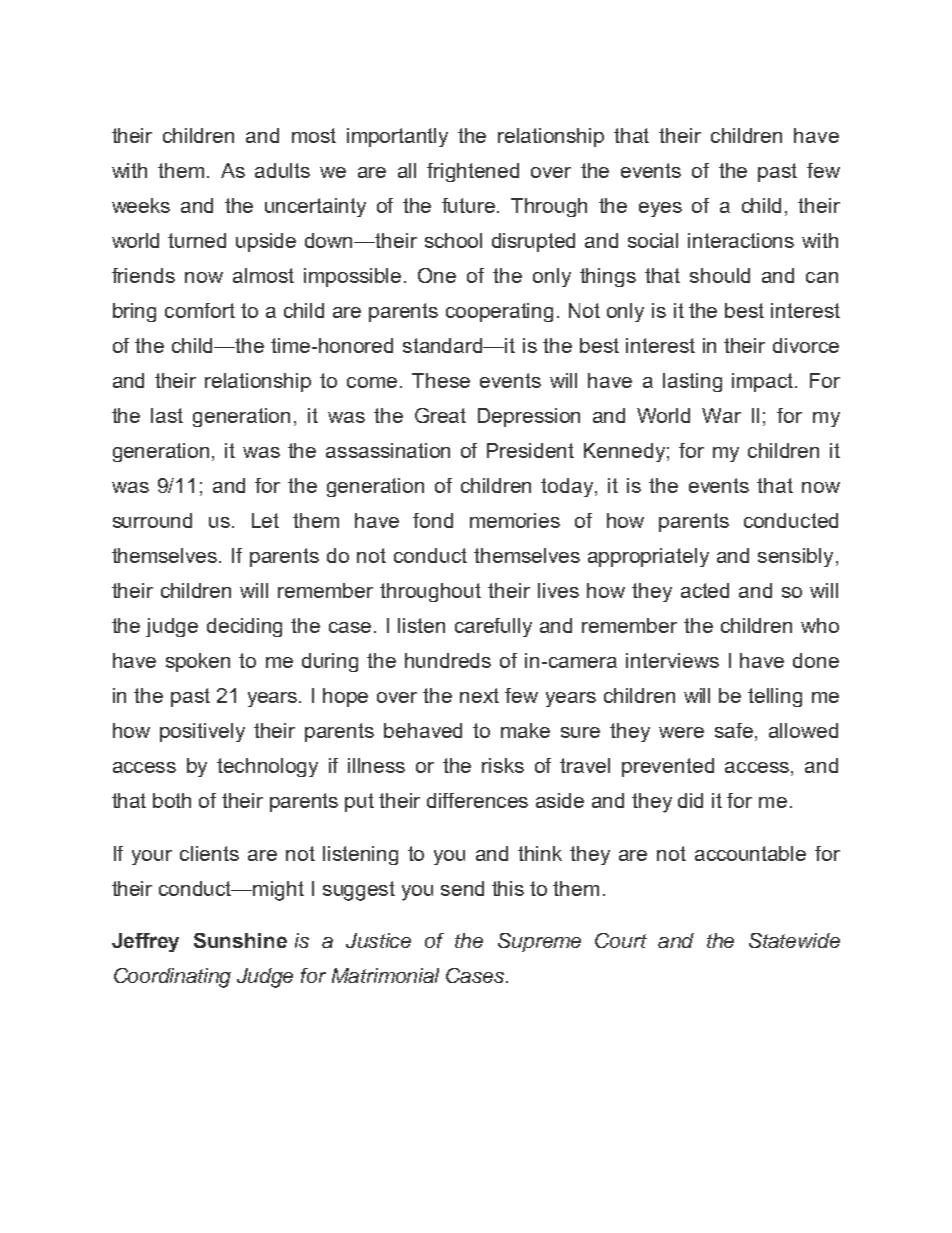  I want to click on memories, so click(515, 520).
